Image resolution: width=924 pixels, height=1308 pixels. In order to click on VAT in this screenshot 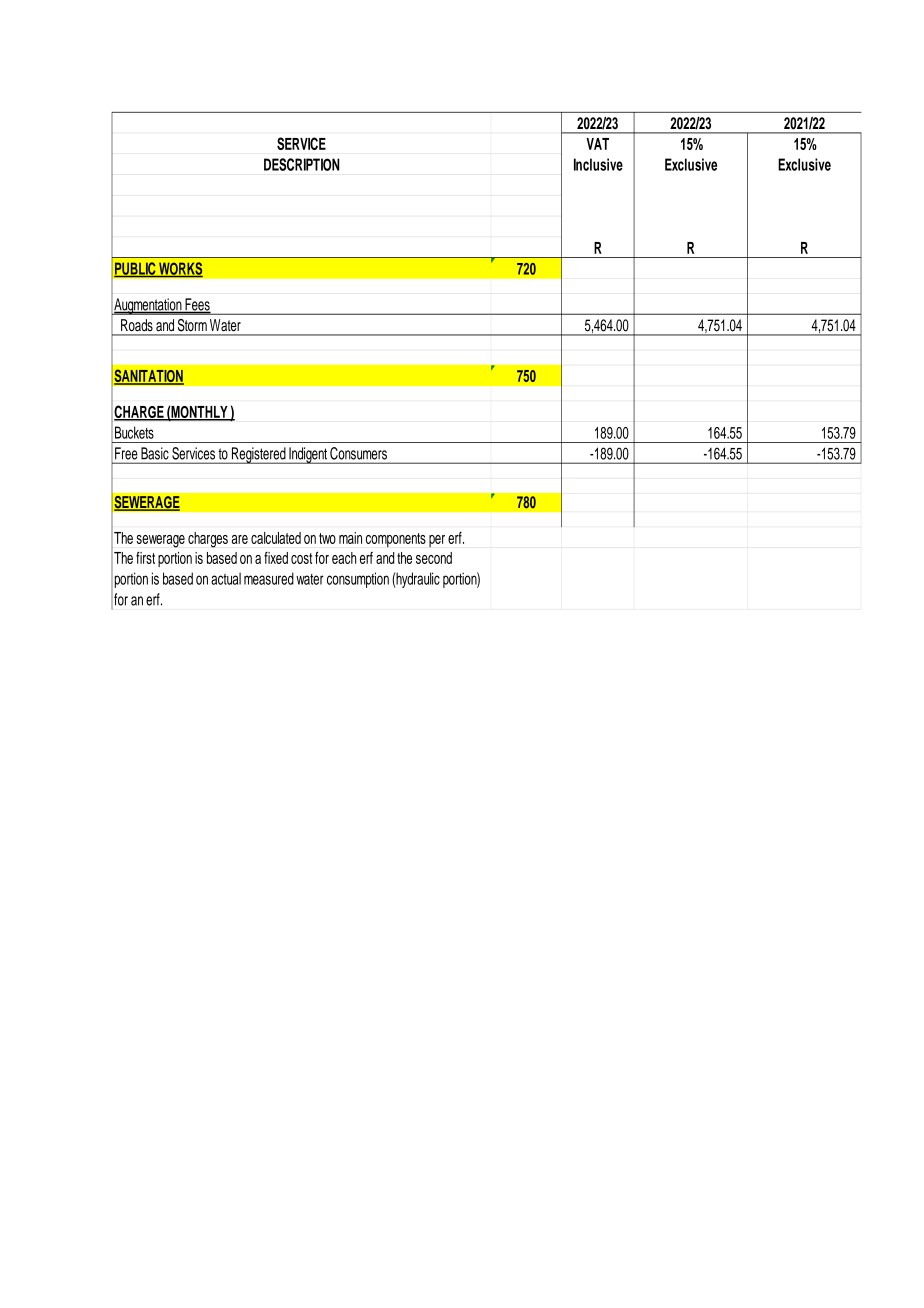, I will do `click(597, 144)`.
